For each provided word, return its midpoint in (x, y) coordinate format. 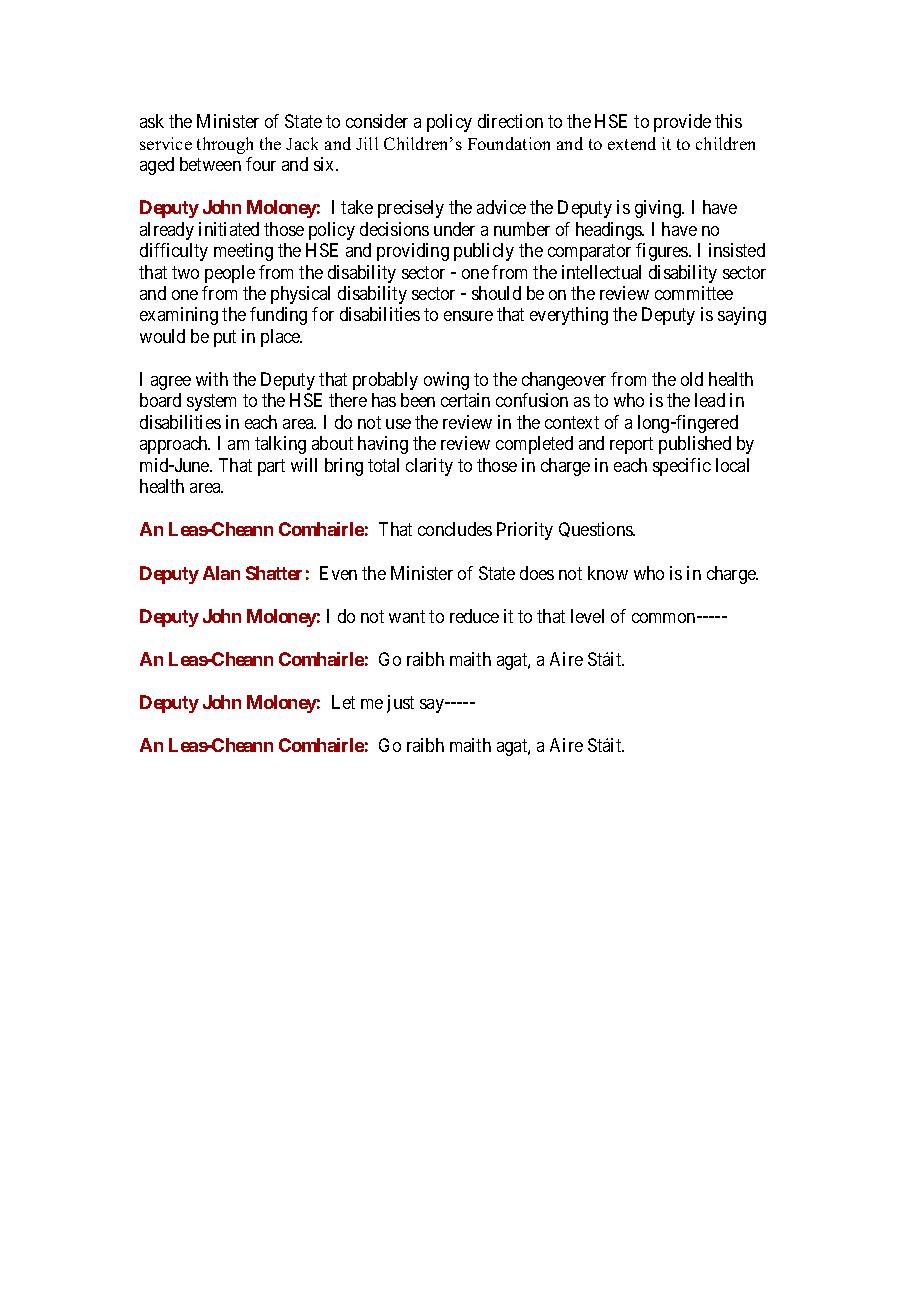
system (211, 403)
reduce (474, 616)
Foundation (509, 143)
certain (465, 400)
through (225, 145)
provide (682, 123)
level (587, 616)
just (400, 704)
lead (710, 400)
